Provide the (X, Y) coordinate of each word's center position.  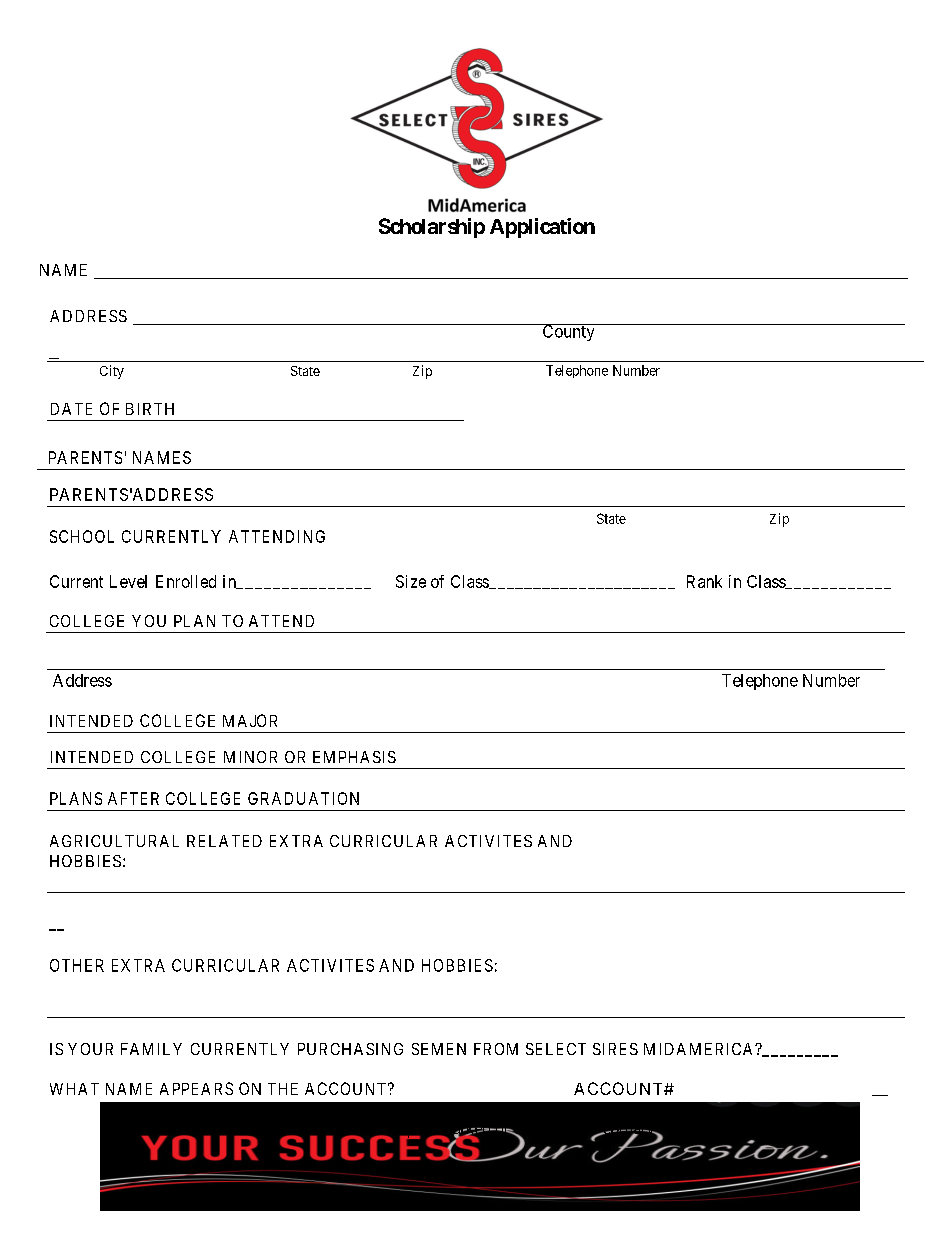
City (112, 372)
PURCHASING (350, 1049)
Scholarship (432, 228)
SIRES (615, 1049)
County (568, 332)
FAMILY (151, 1049)
